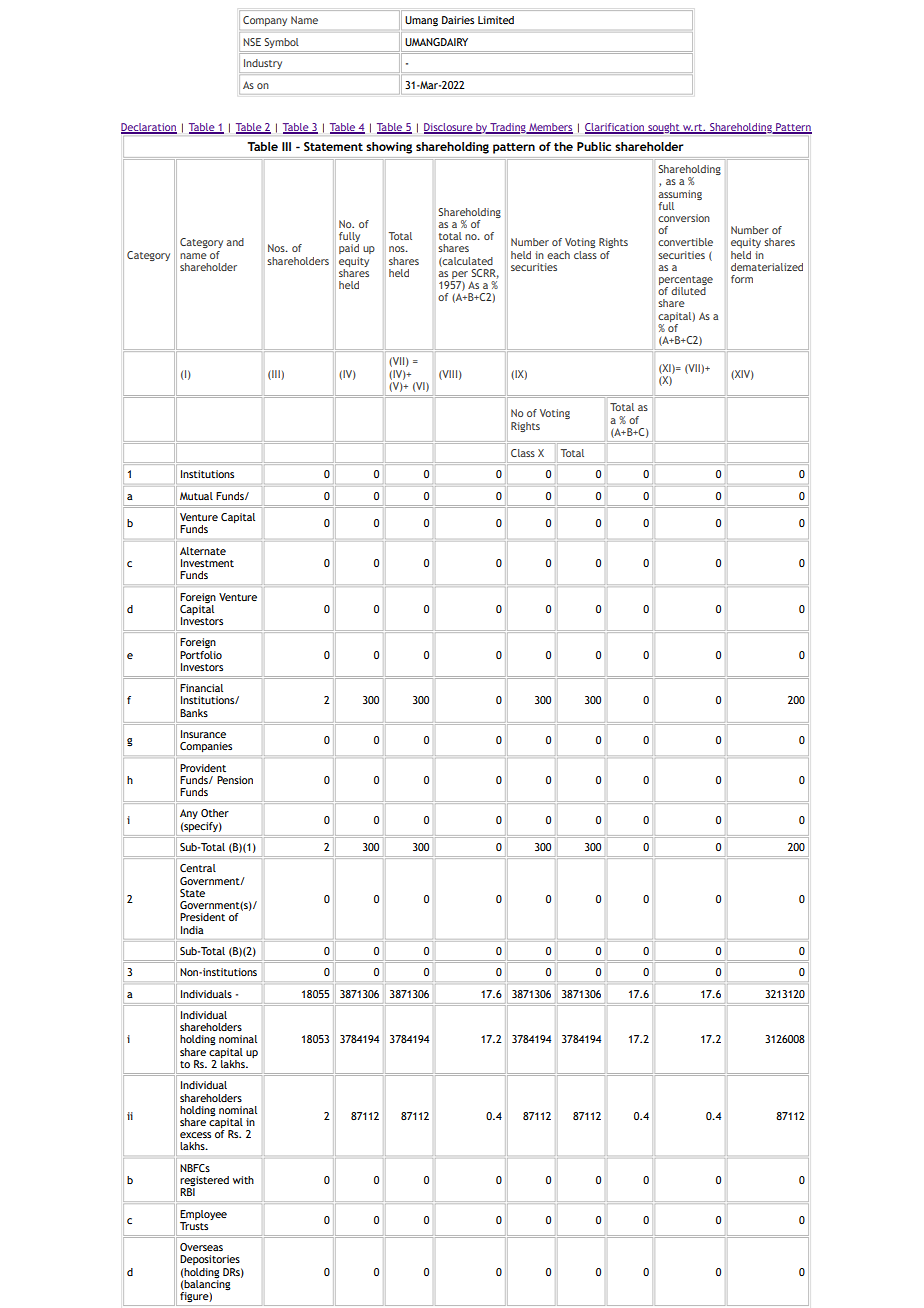 This image has width=924, height=1308. I want to click on Investment, so click(207, 563).
